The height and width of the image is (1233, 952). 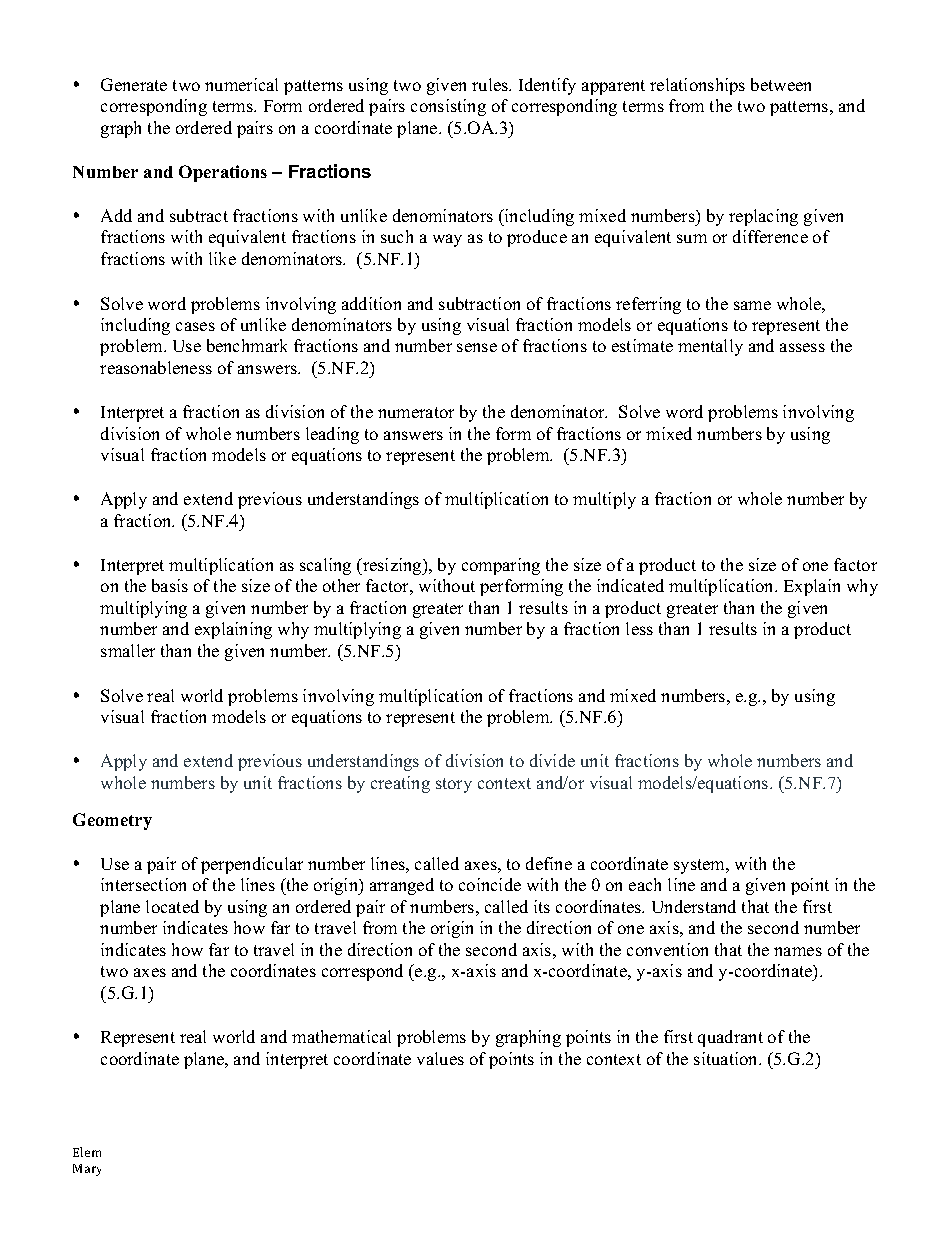 What do you see at coordinates (112, 821) in the image?
I see `Geometry` at bounding box center [112, 821].
